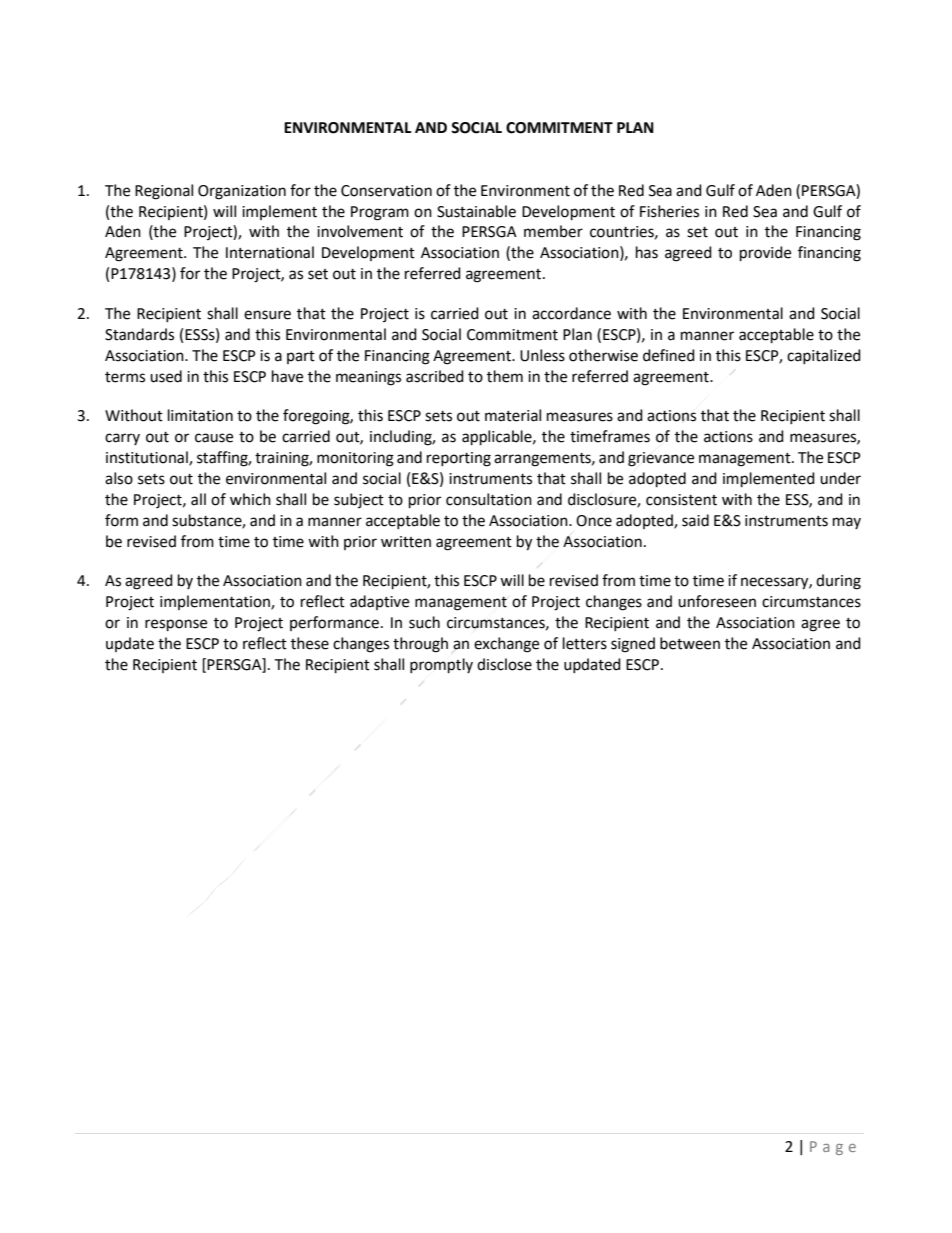 The height and width of the document is (1233, 952). Describe the element at coordinates (250, 499) in the document. I see `which` at that location.
